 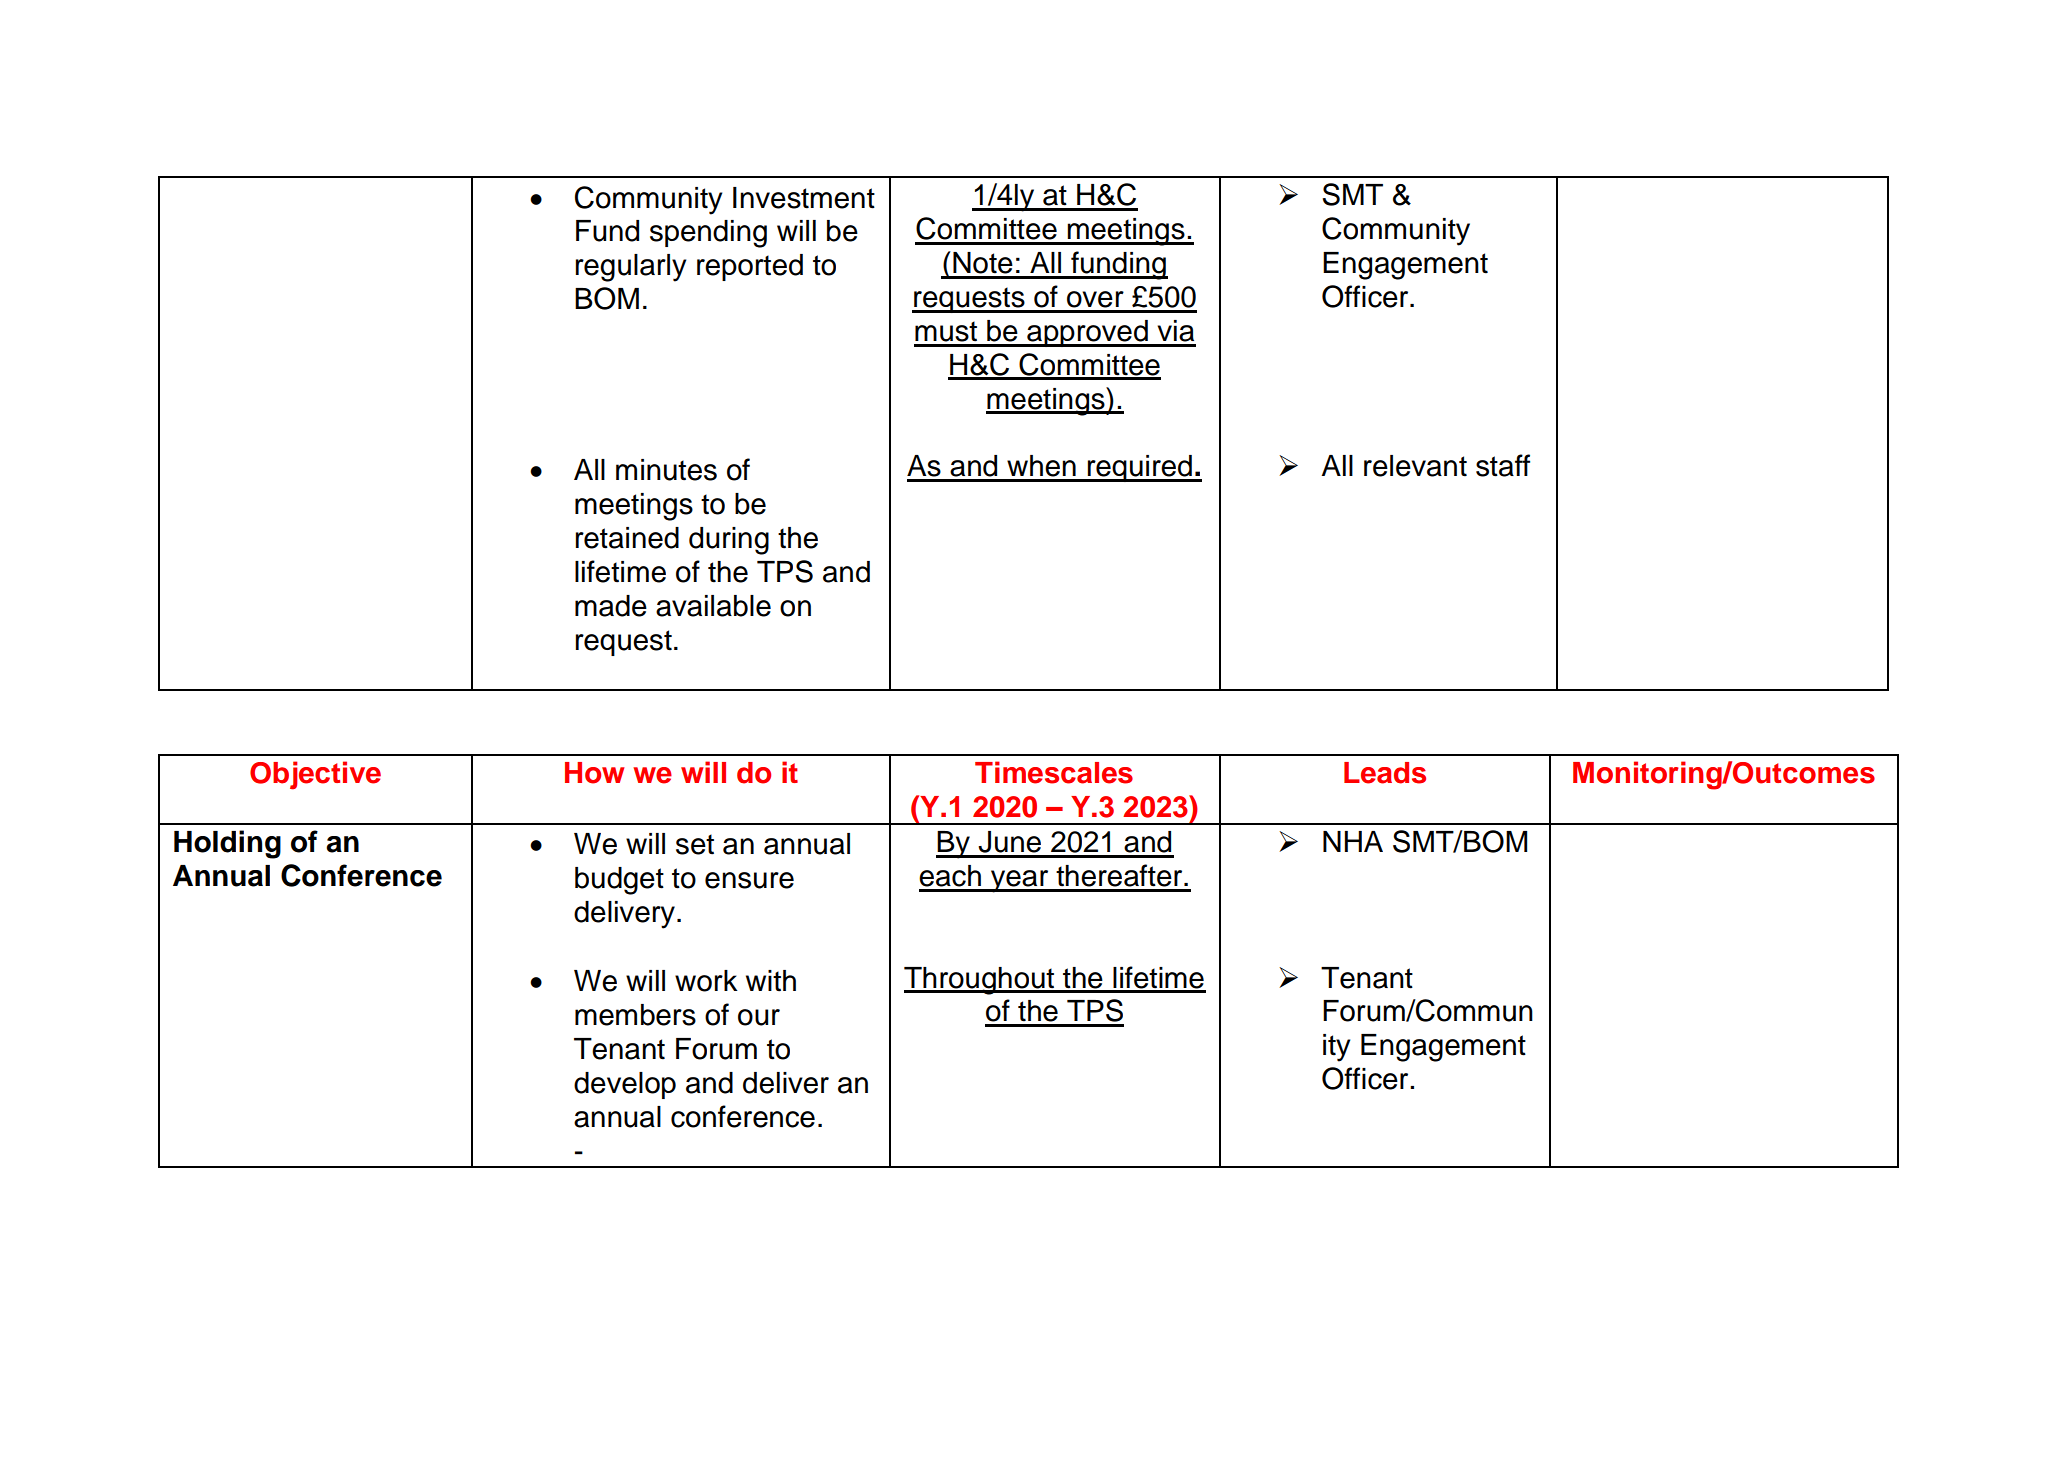 What do you see at coordinates (804, 198) in the screenshot?
I see `Investment` at bounding box center [804, 198].
